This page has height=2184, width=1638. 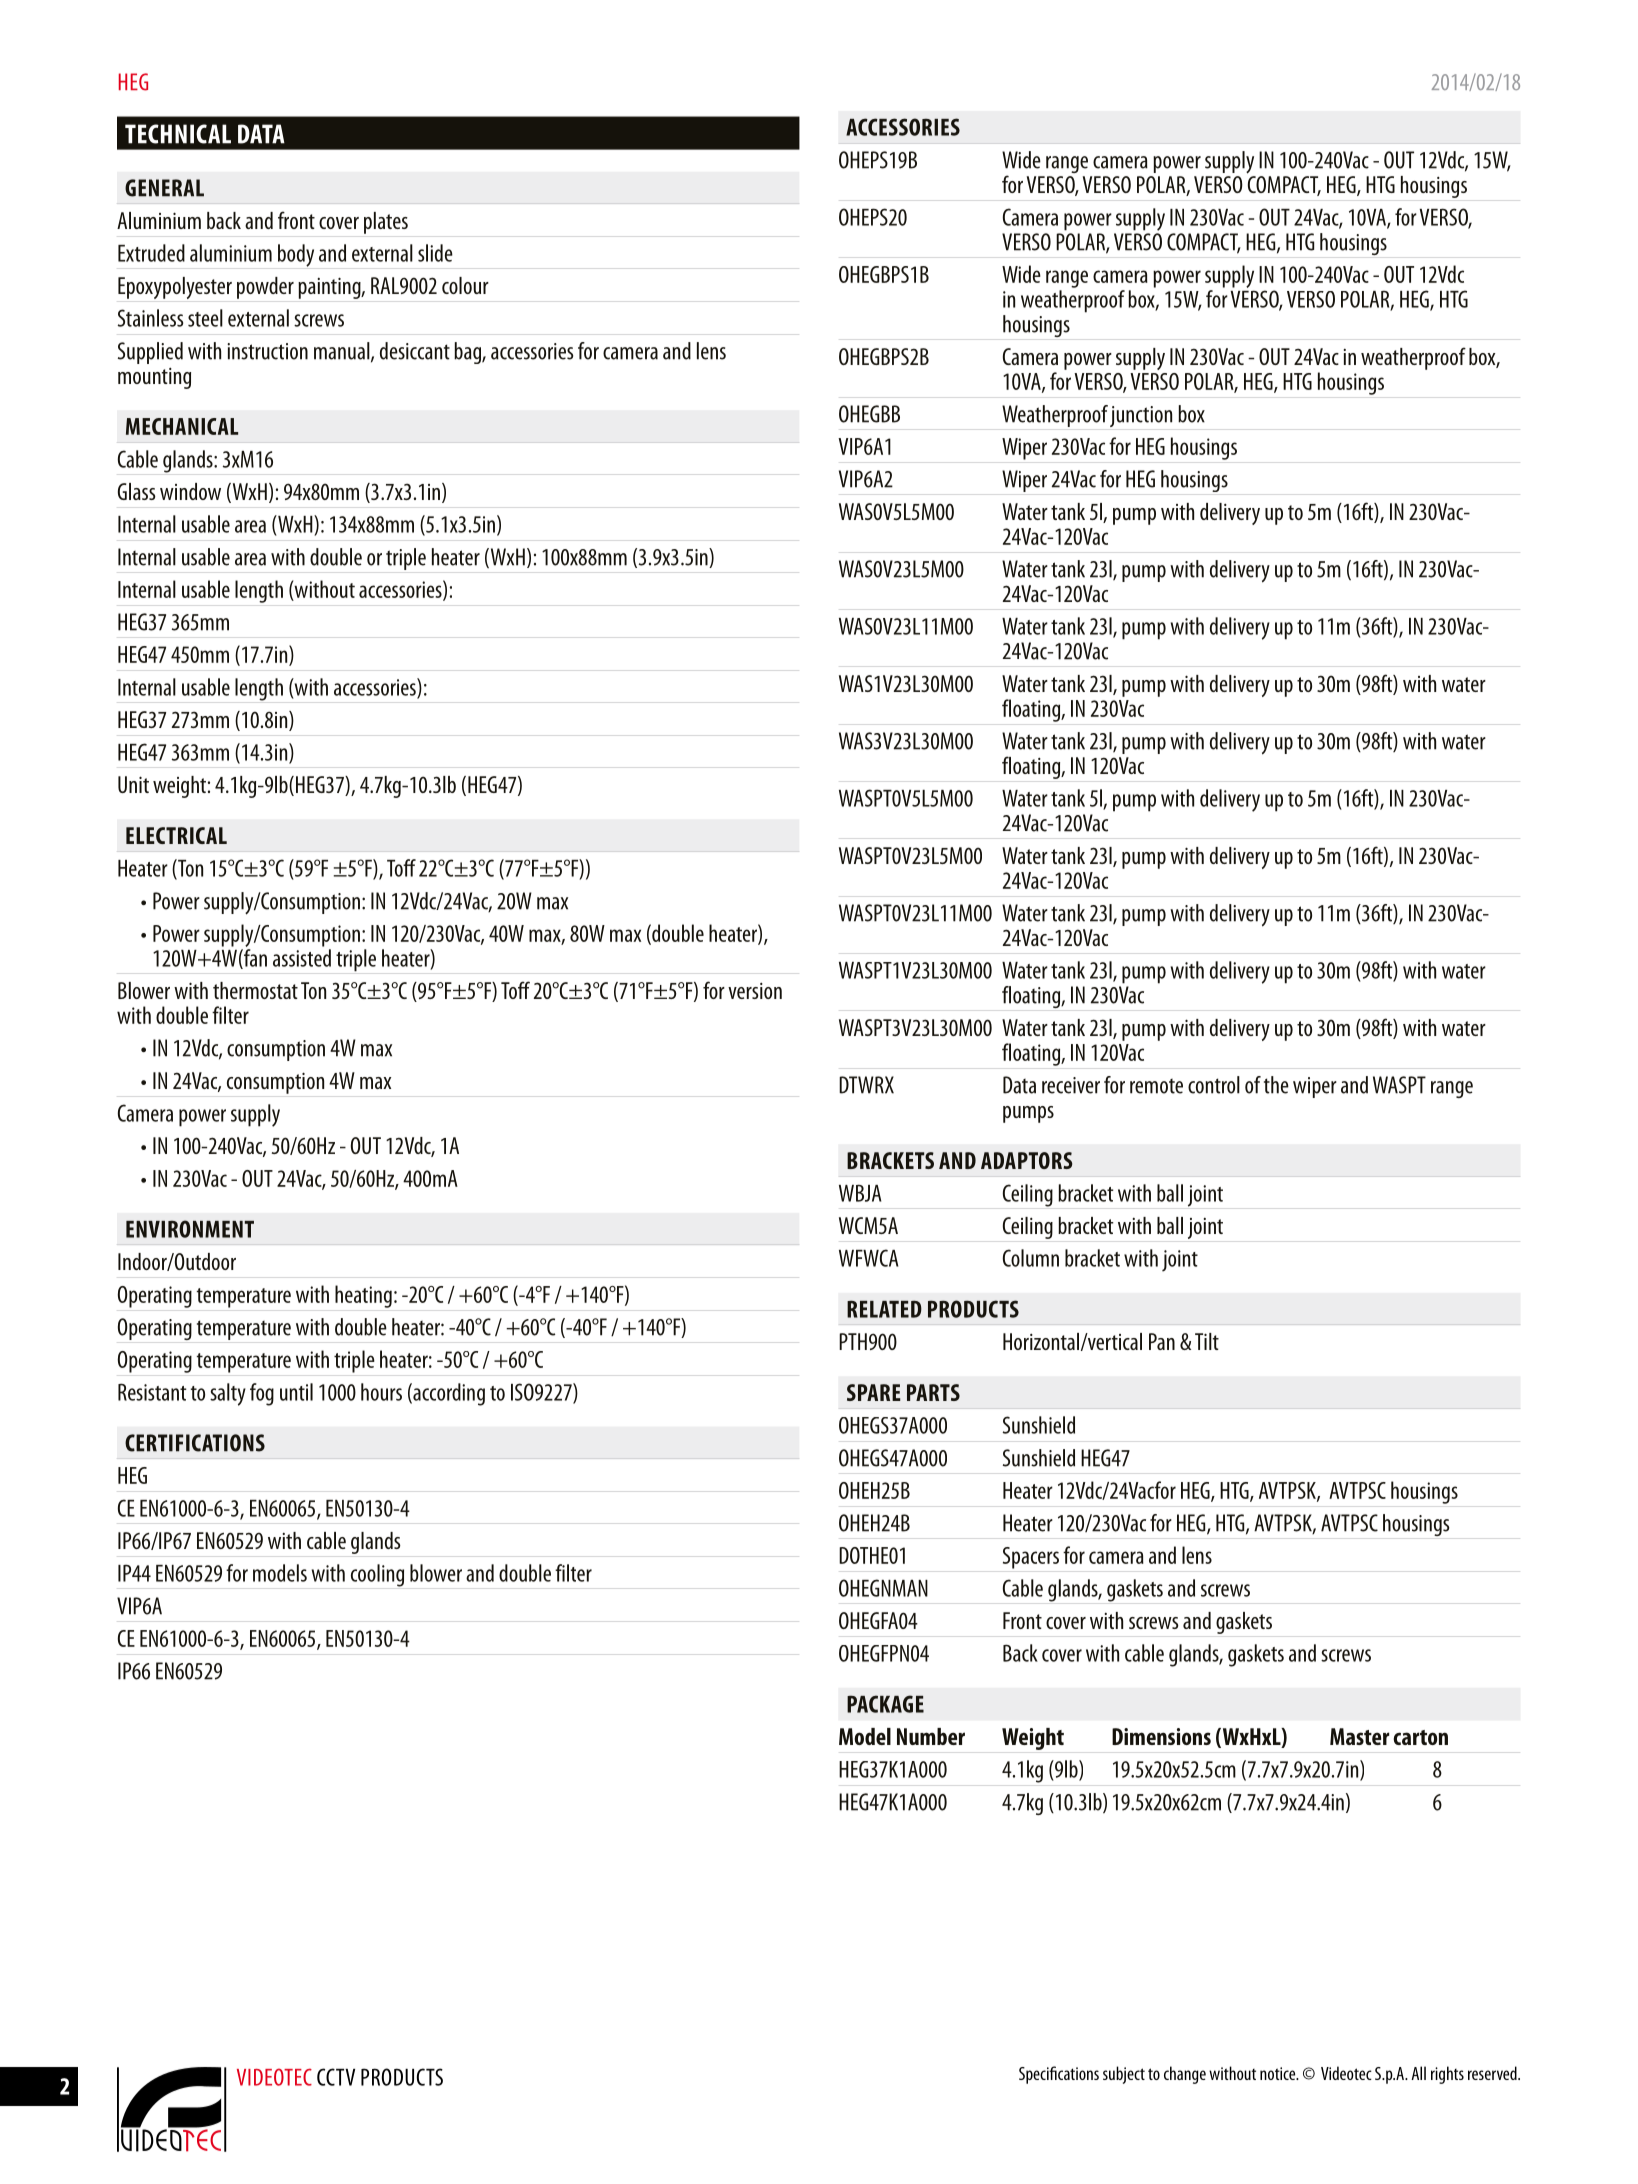 I want to click on notice, so click(x=1279, y=2073).
